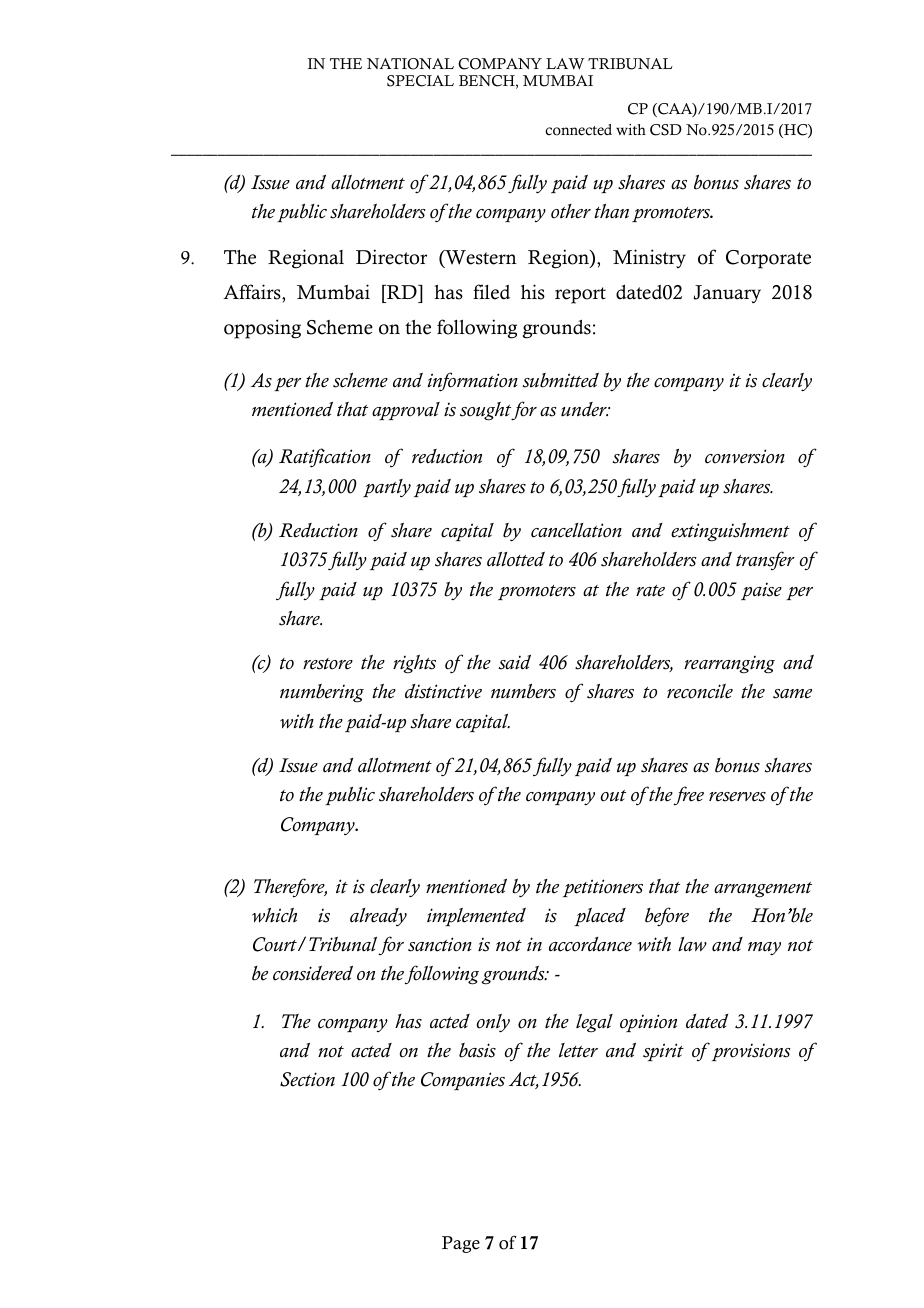 The width and height of the screenshot is (924, 1308). I want to click on connected, so click(578, 130).
